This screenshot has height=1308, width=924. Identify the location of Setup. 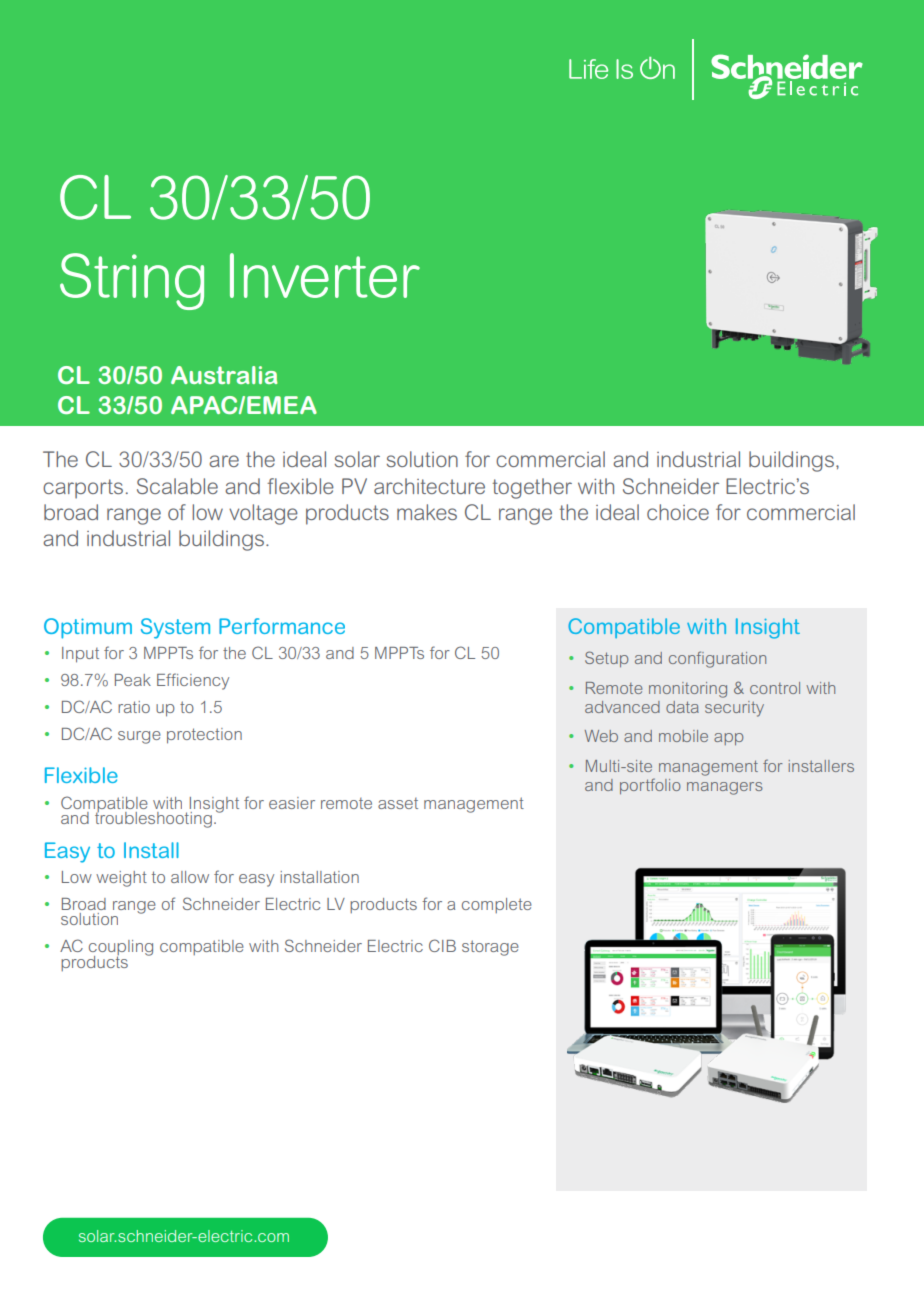
(606, 659).
